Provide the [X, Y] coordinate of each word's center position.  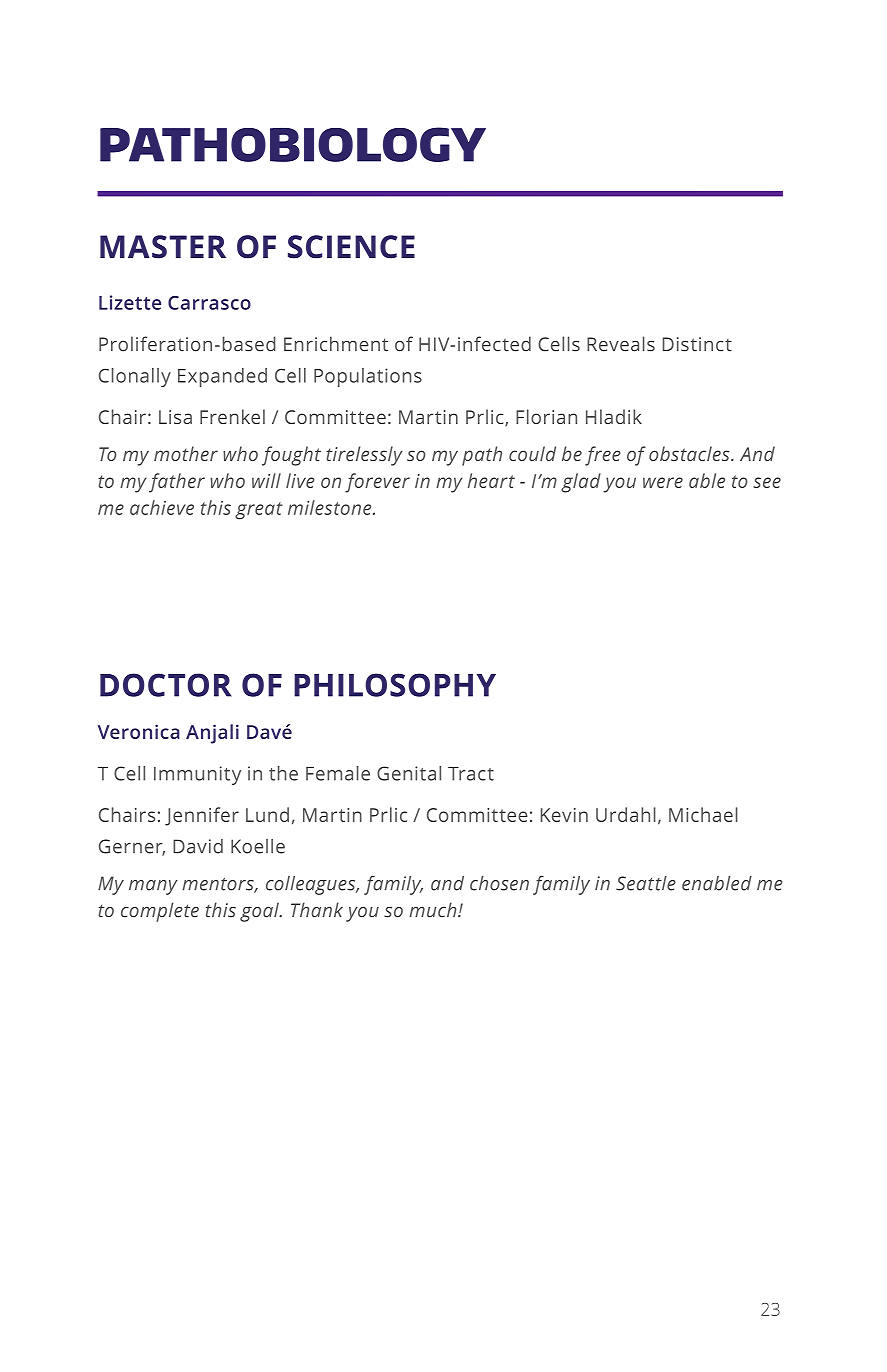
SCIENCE [351, 247]
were [663, 482]
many [153, 887]
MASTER [163, 247]
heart [491, 480]
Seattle [646, 883]
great [259, 511]
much [434, 910]
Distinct [697, 344]
